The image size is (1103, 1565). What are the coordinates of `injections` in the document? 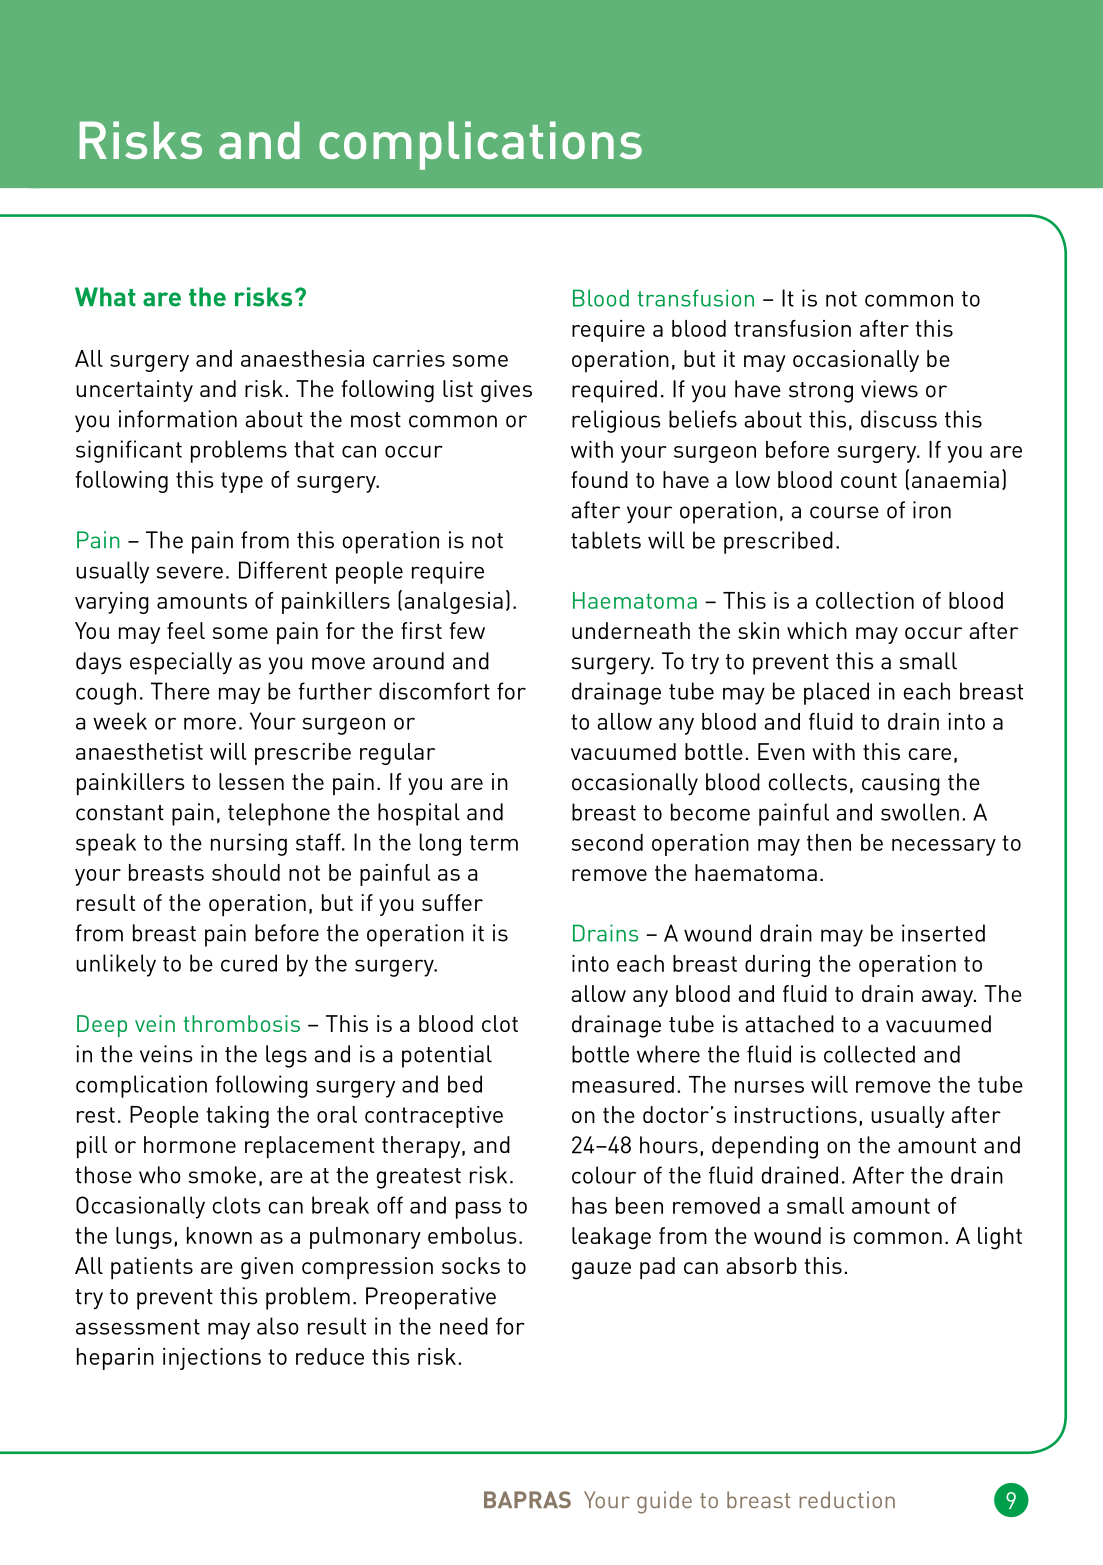 It's located at (212, 1359).
